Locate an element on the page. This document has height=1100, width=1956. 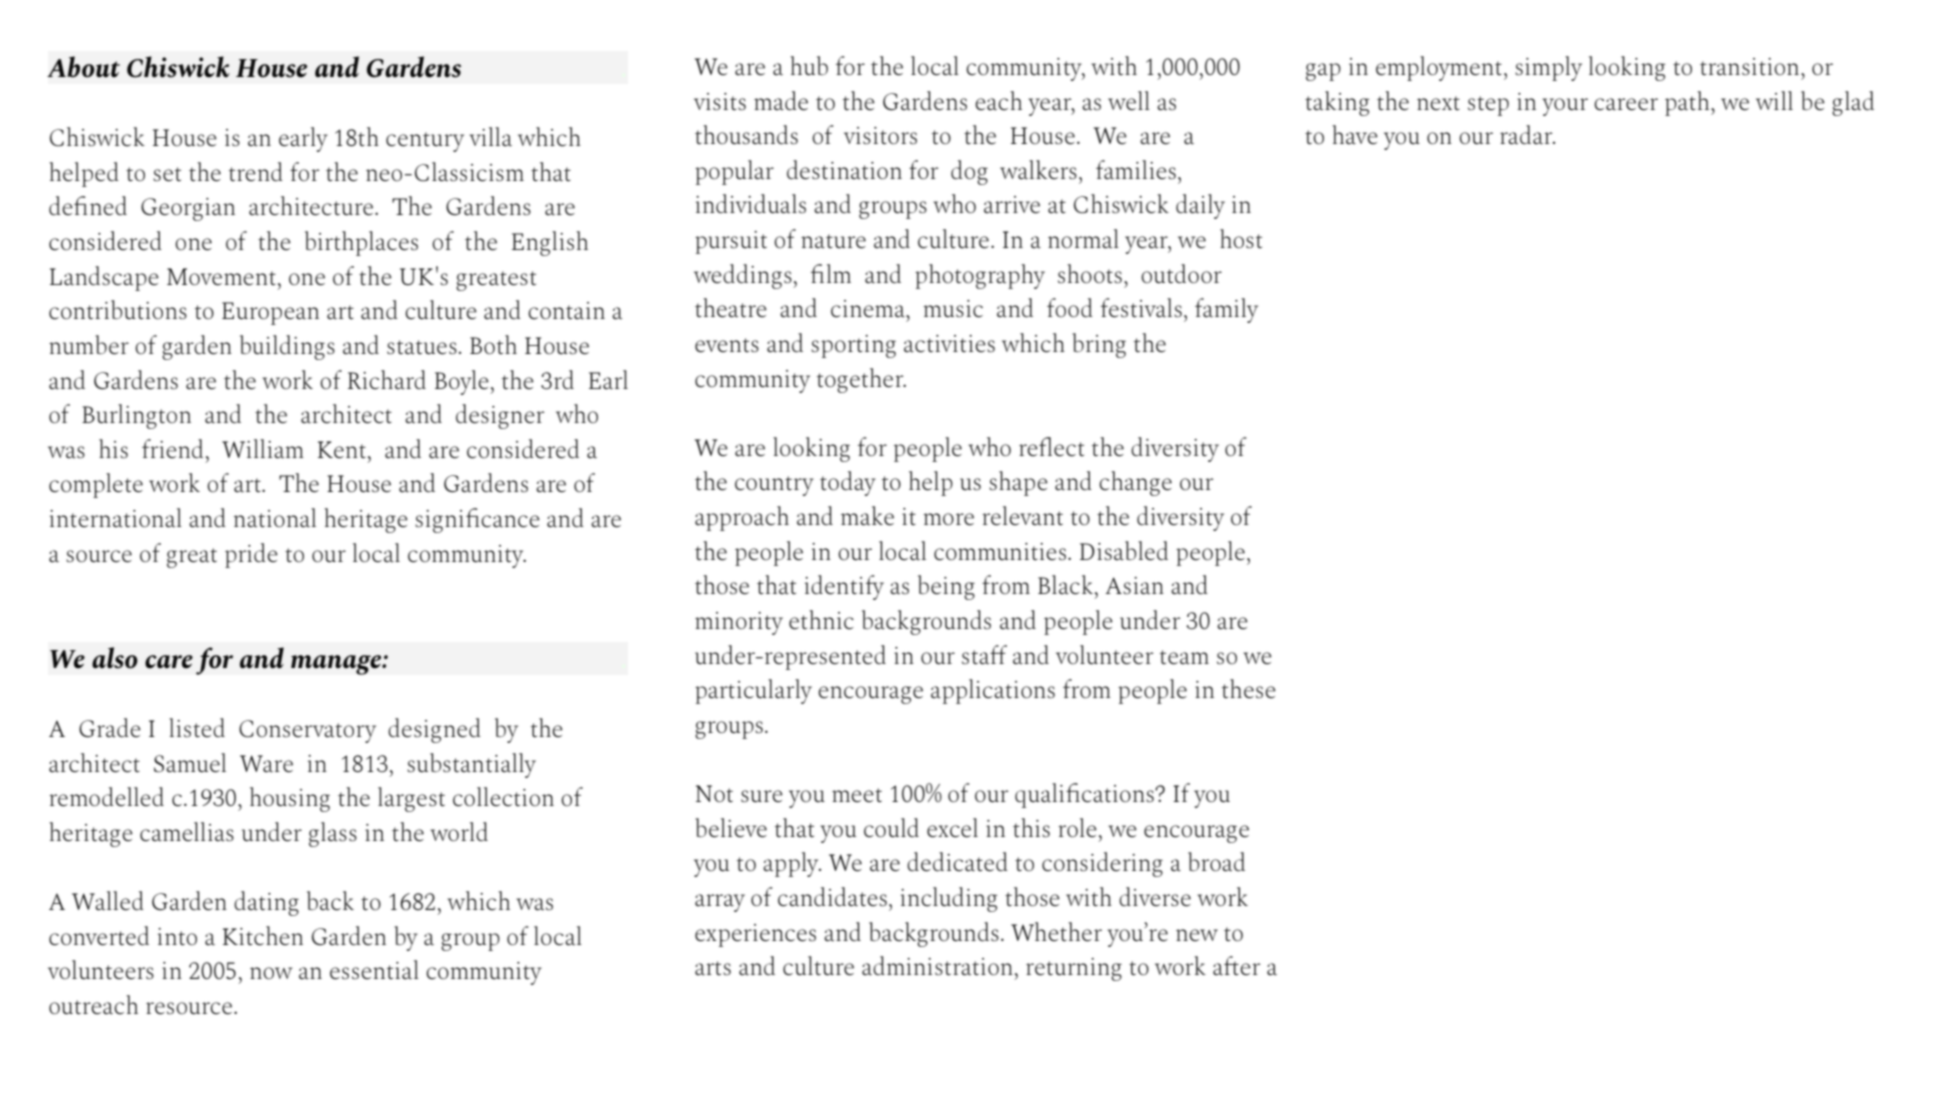
path is located at coordinates (1688, 103).
